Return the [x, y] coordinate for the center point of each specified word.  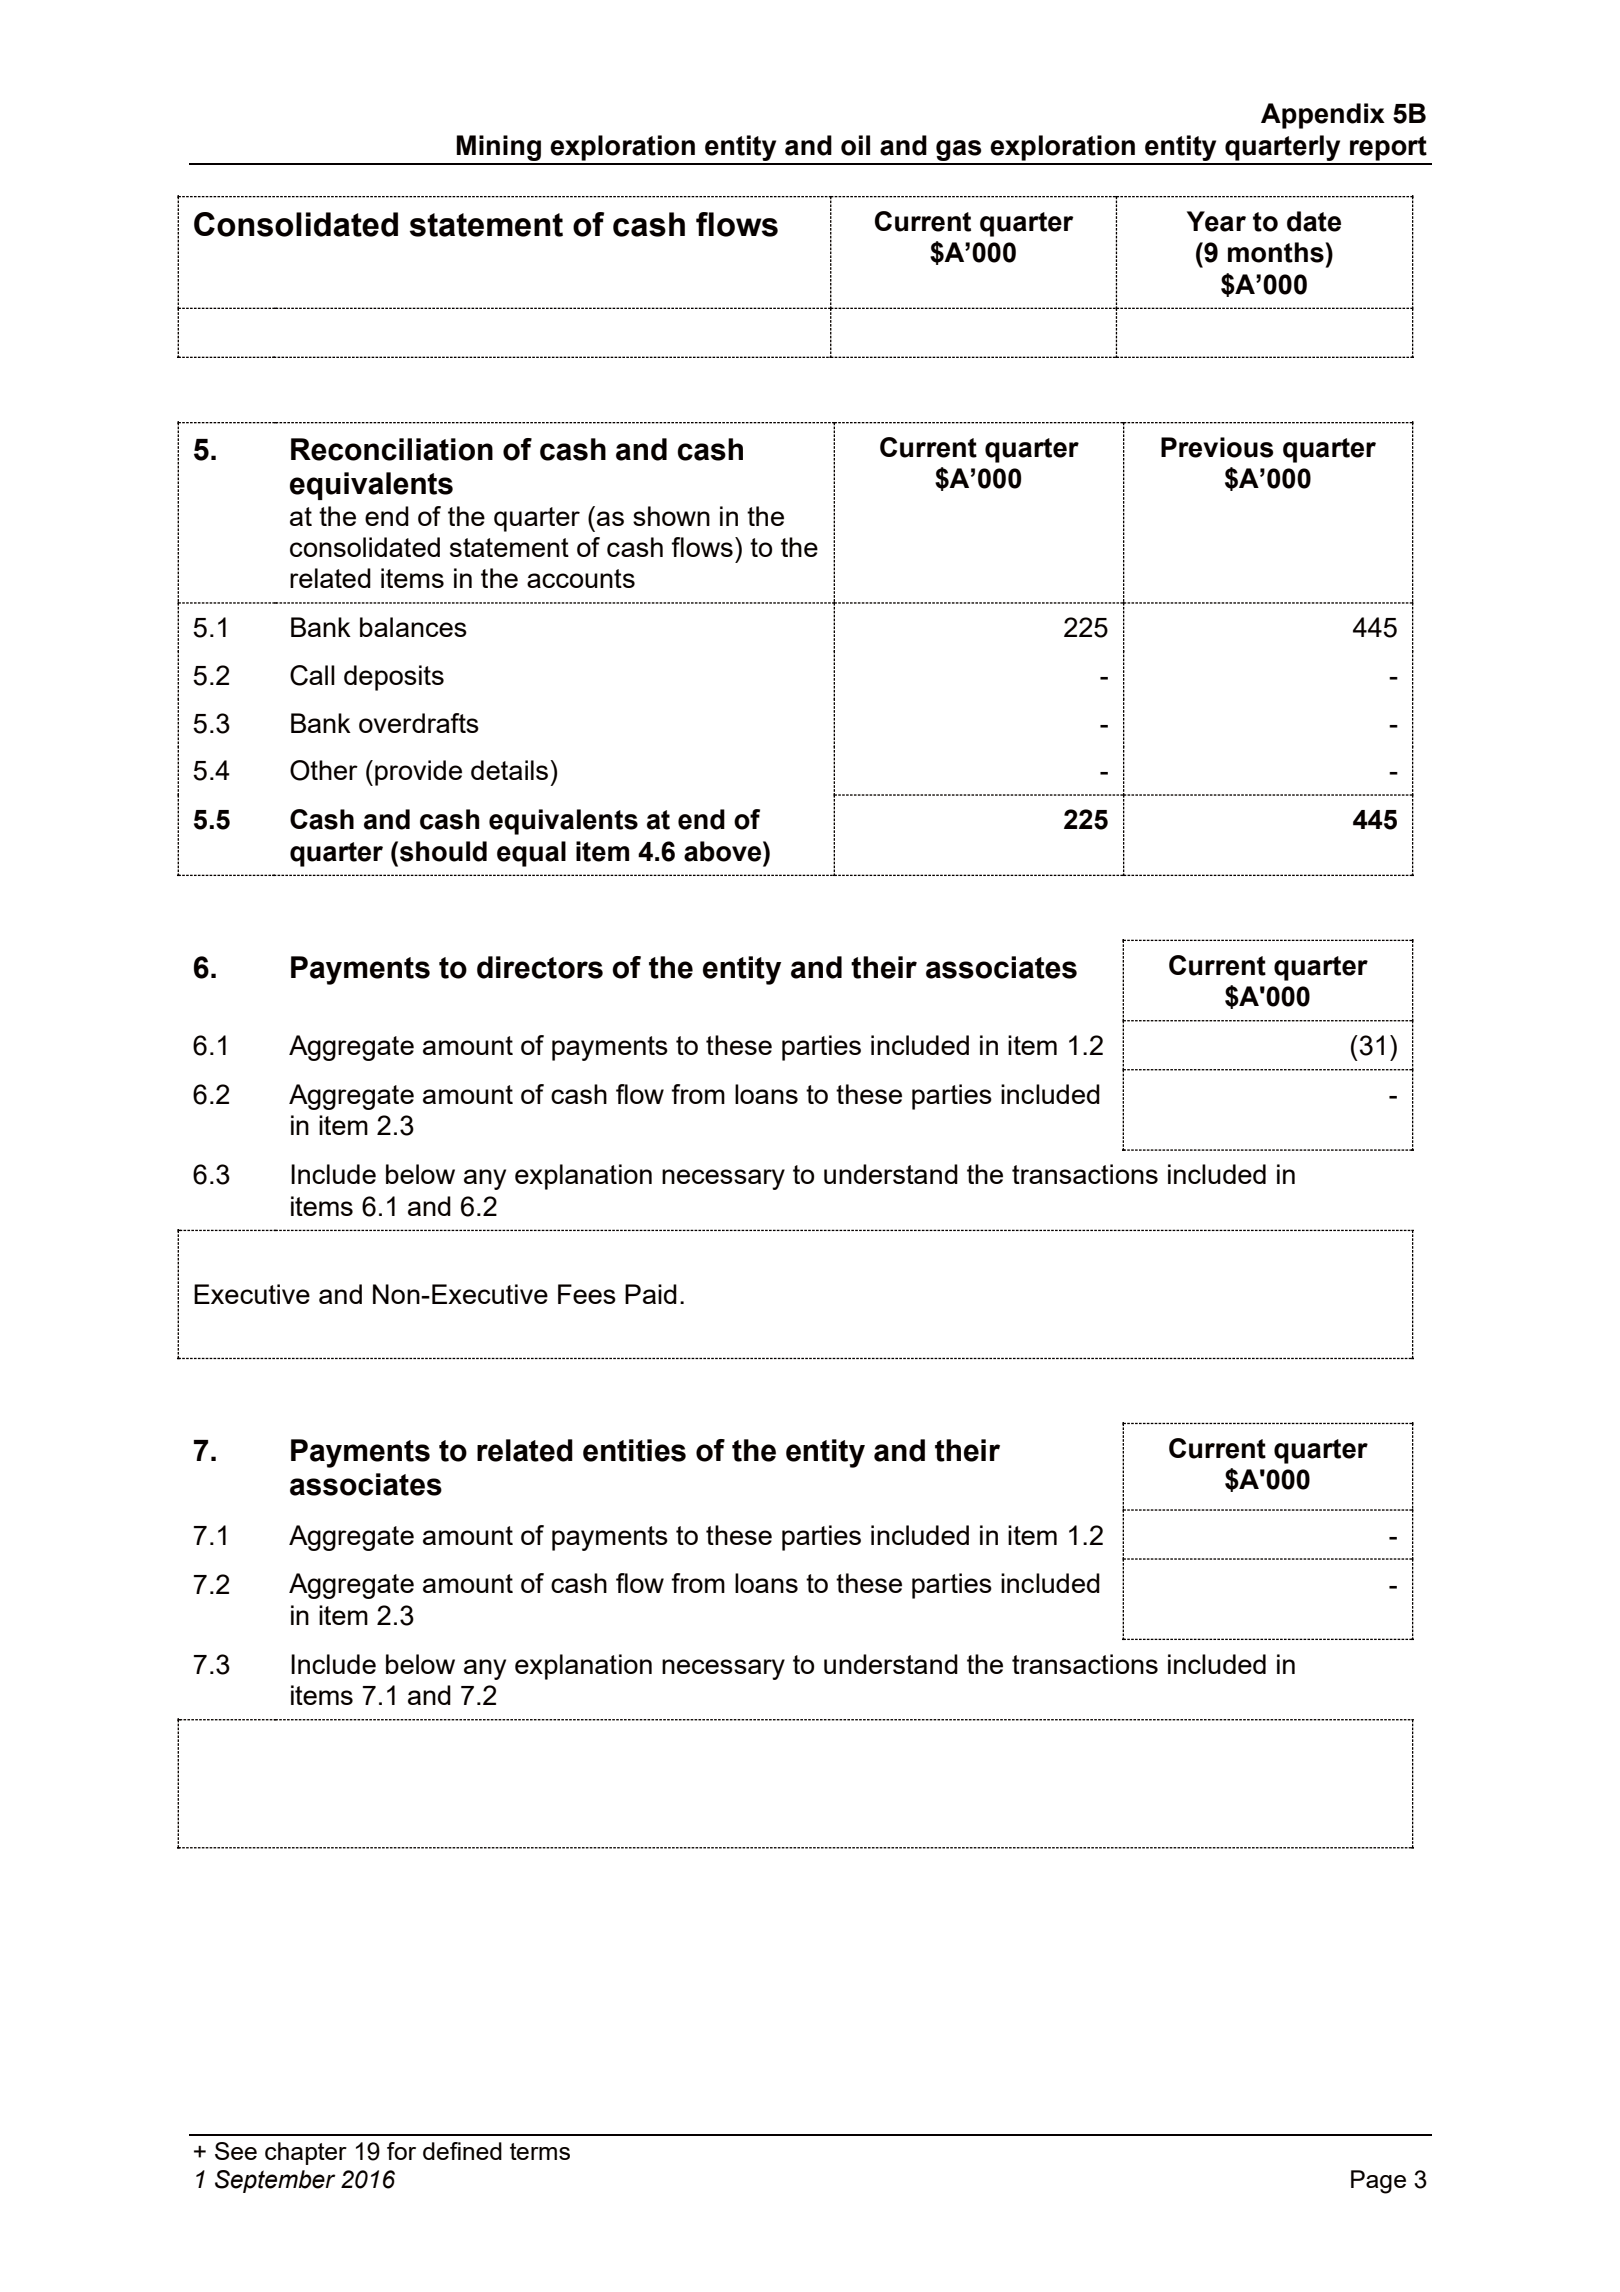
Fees [587, 1294]
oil [855, 145]
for [401, 2151]
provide [418, 773]
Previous [1217, 447]
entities [634, 1450]
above [724, 851]
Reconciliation [392, 449]
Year [1216, 221]
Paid [651, 1294]
